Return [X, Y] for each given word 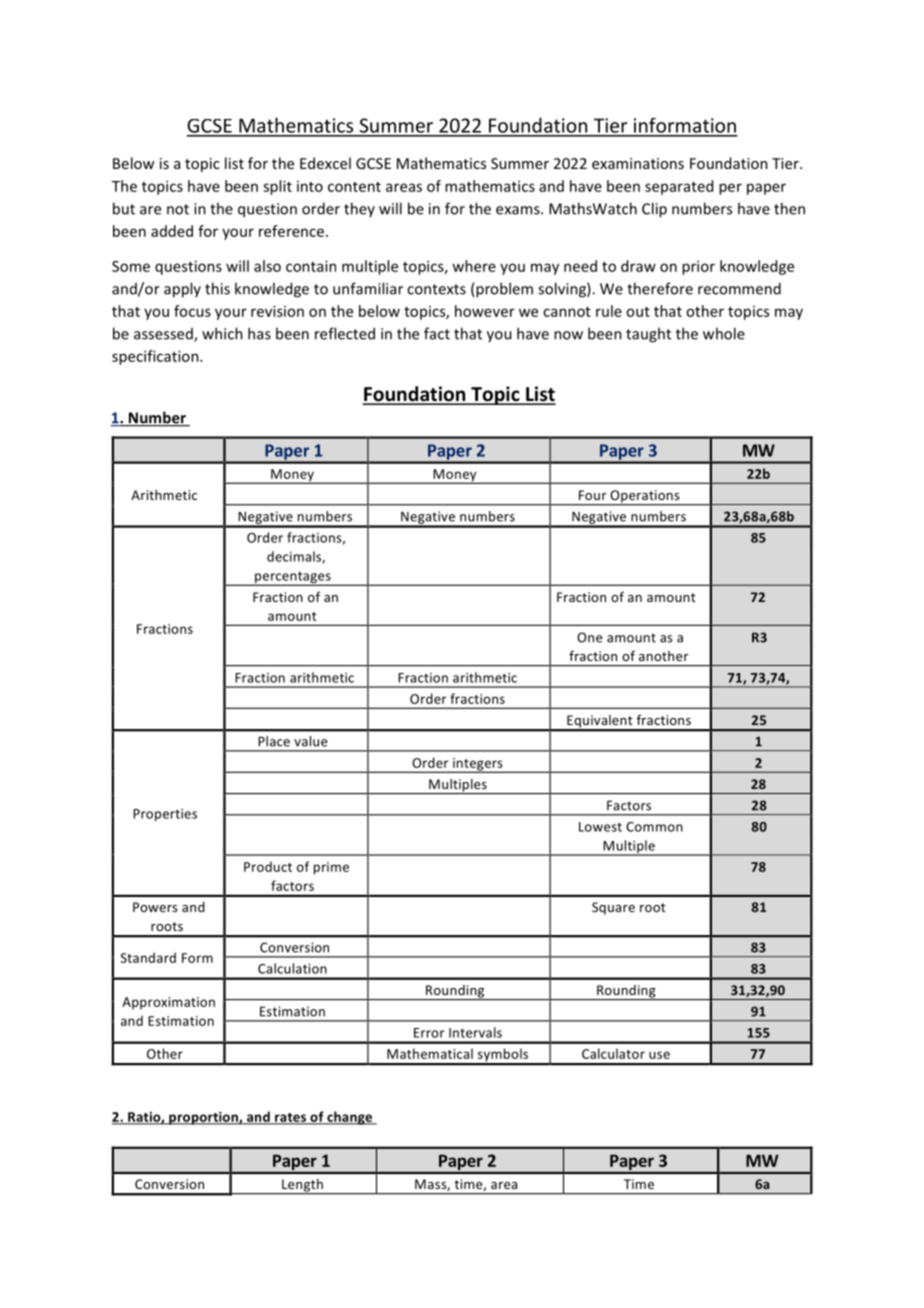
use [659, 1055]
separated [679, 187]
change [350, 1118]
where [474, 266]
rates [291, 1118]
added [172, 231]
